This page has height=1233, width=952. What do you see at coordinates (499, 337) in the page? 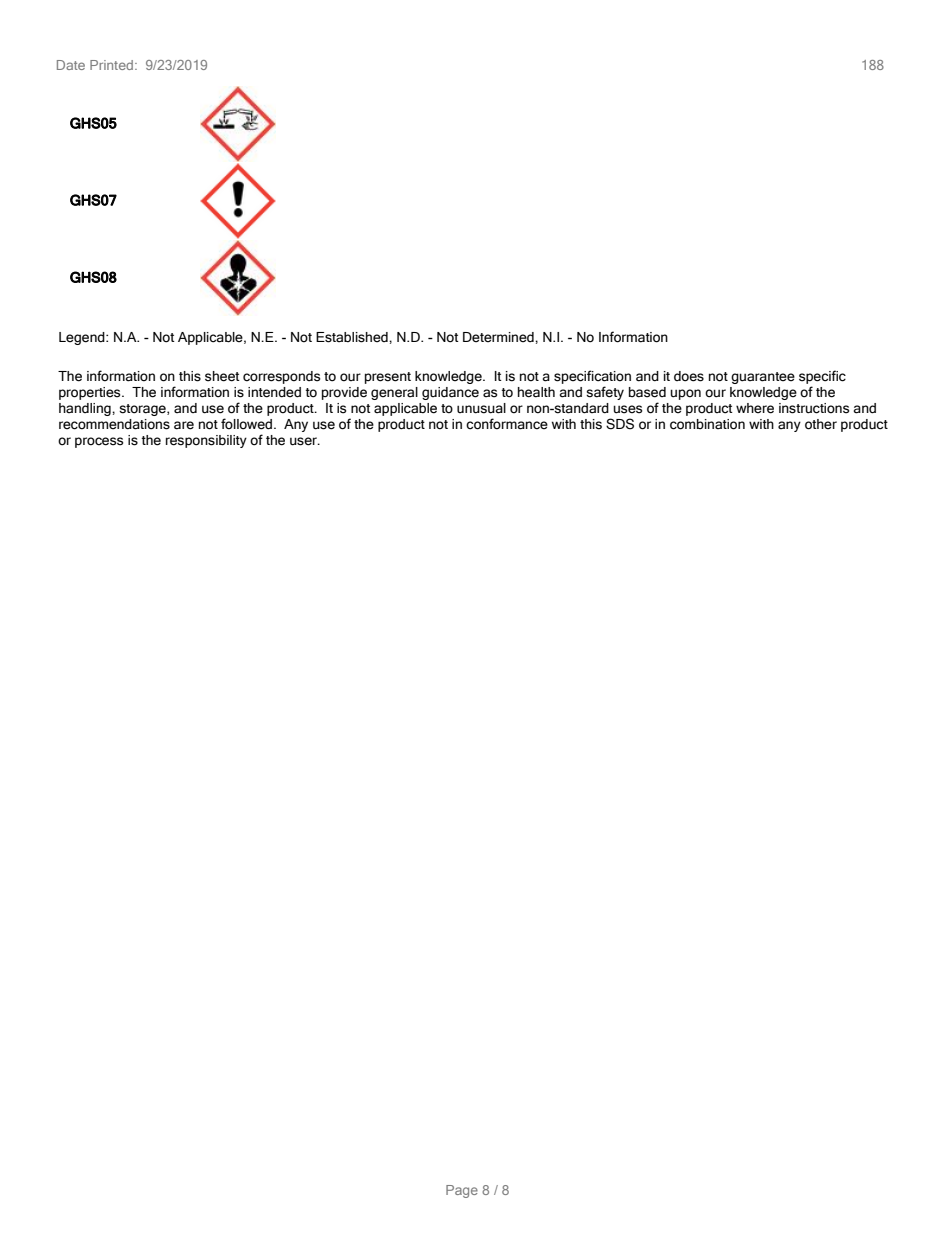
I see `Determined` at bounding box center [499, 337].
